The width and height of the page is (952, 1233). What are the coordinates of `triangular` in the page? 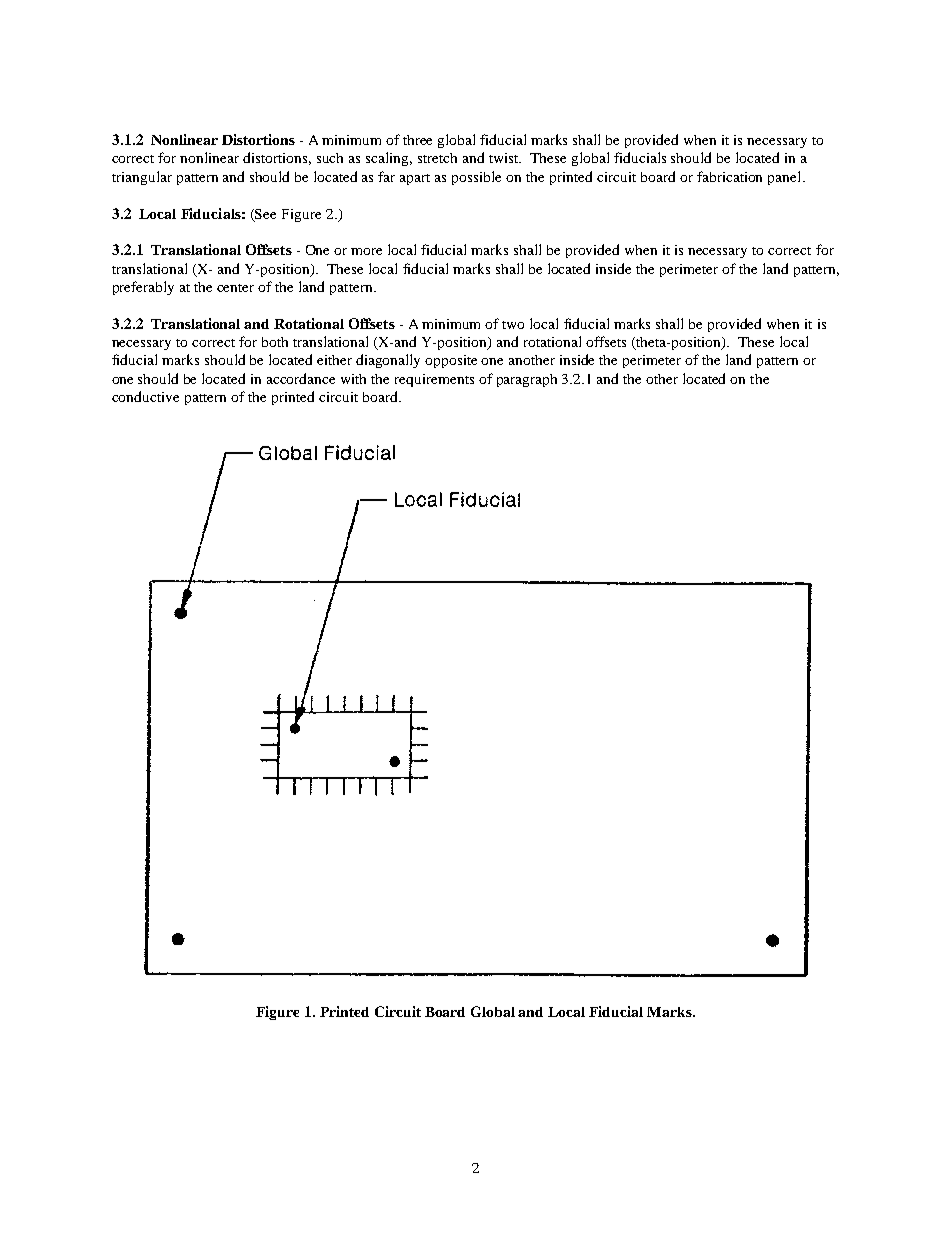 It's located at (142, 178).
